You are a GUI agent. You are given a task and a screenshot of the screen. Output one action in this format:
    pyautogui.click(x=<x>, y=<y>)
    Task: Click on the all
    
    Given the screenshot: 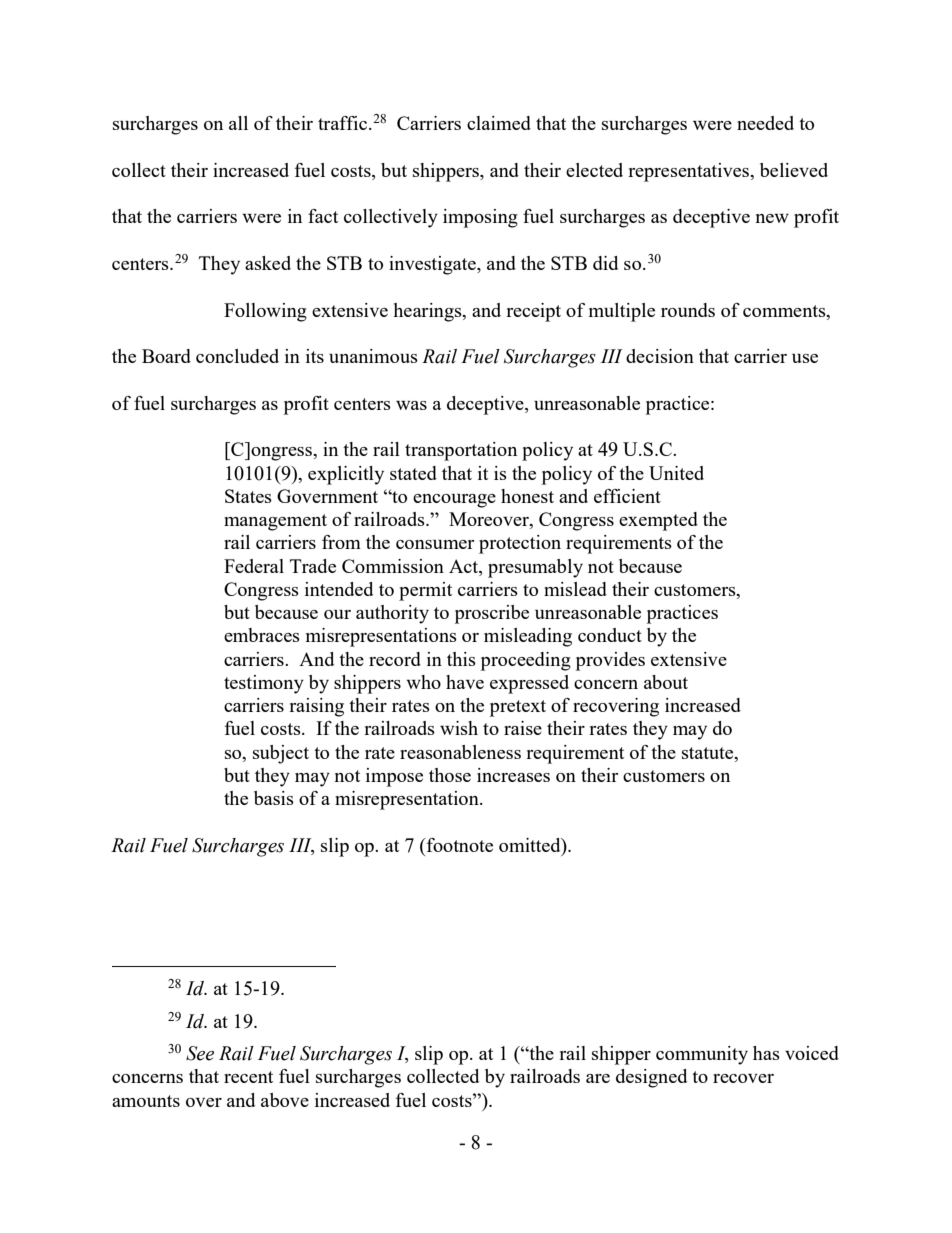 What is the action you would take?
    pyautogui.click(x=238, y=123)
